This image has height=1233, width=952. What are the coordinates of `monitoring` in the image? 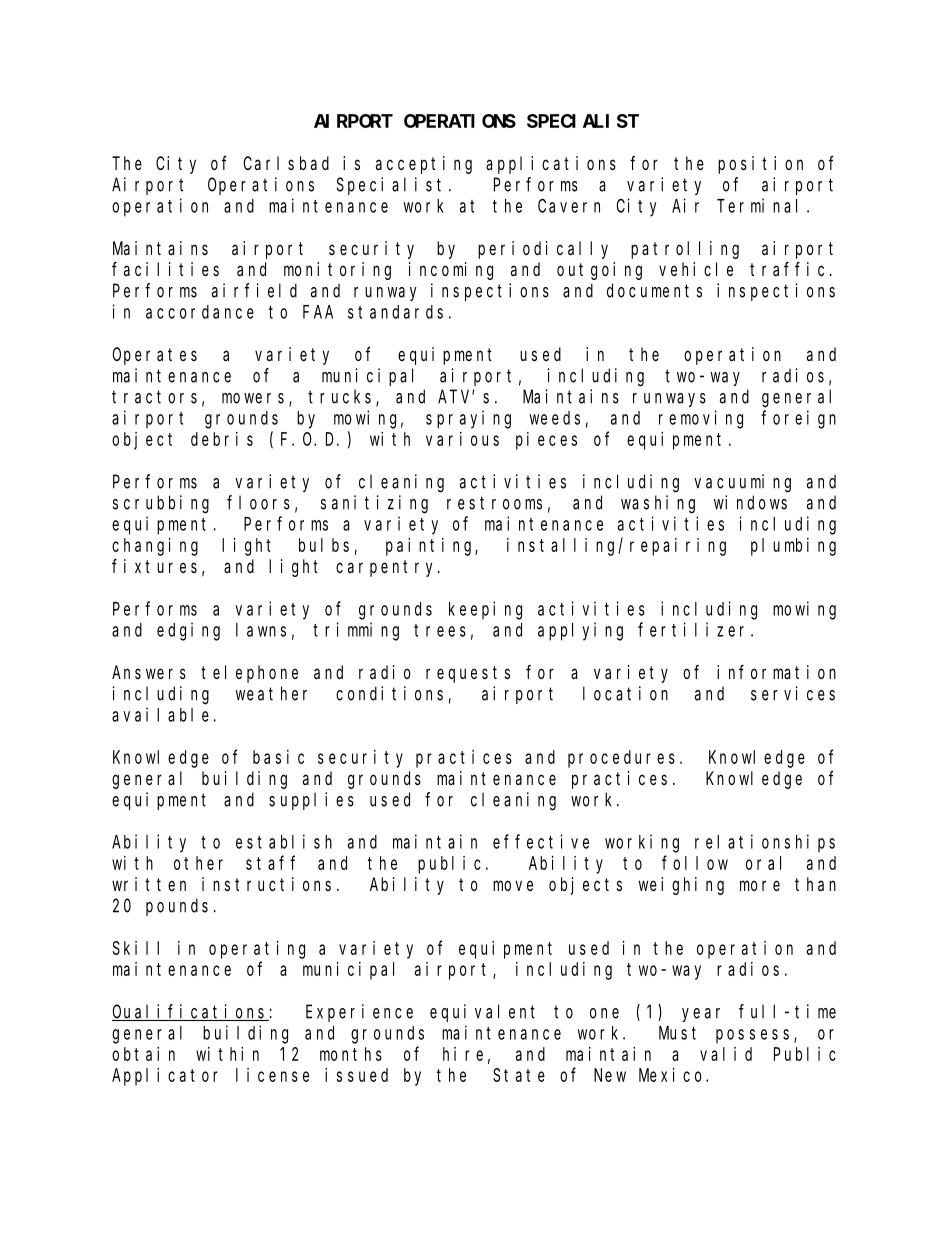 It's located at (337, 271).
